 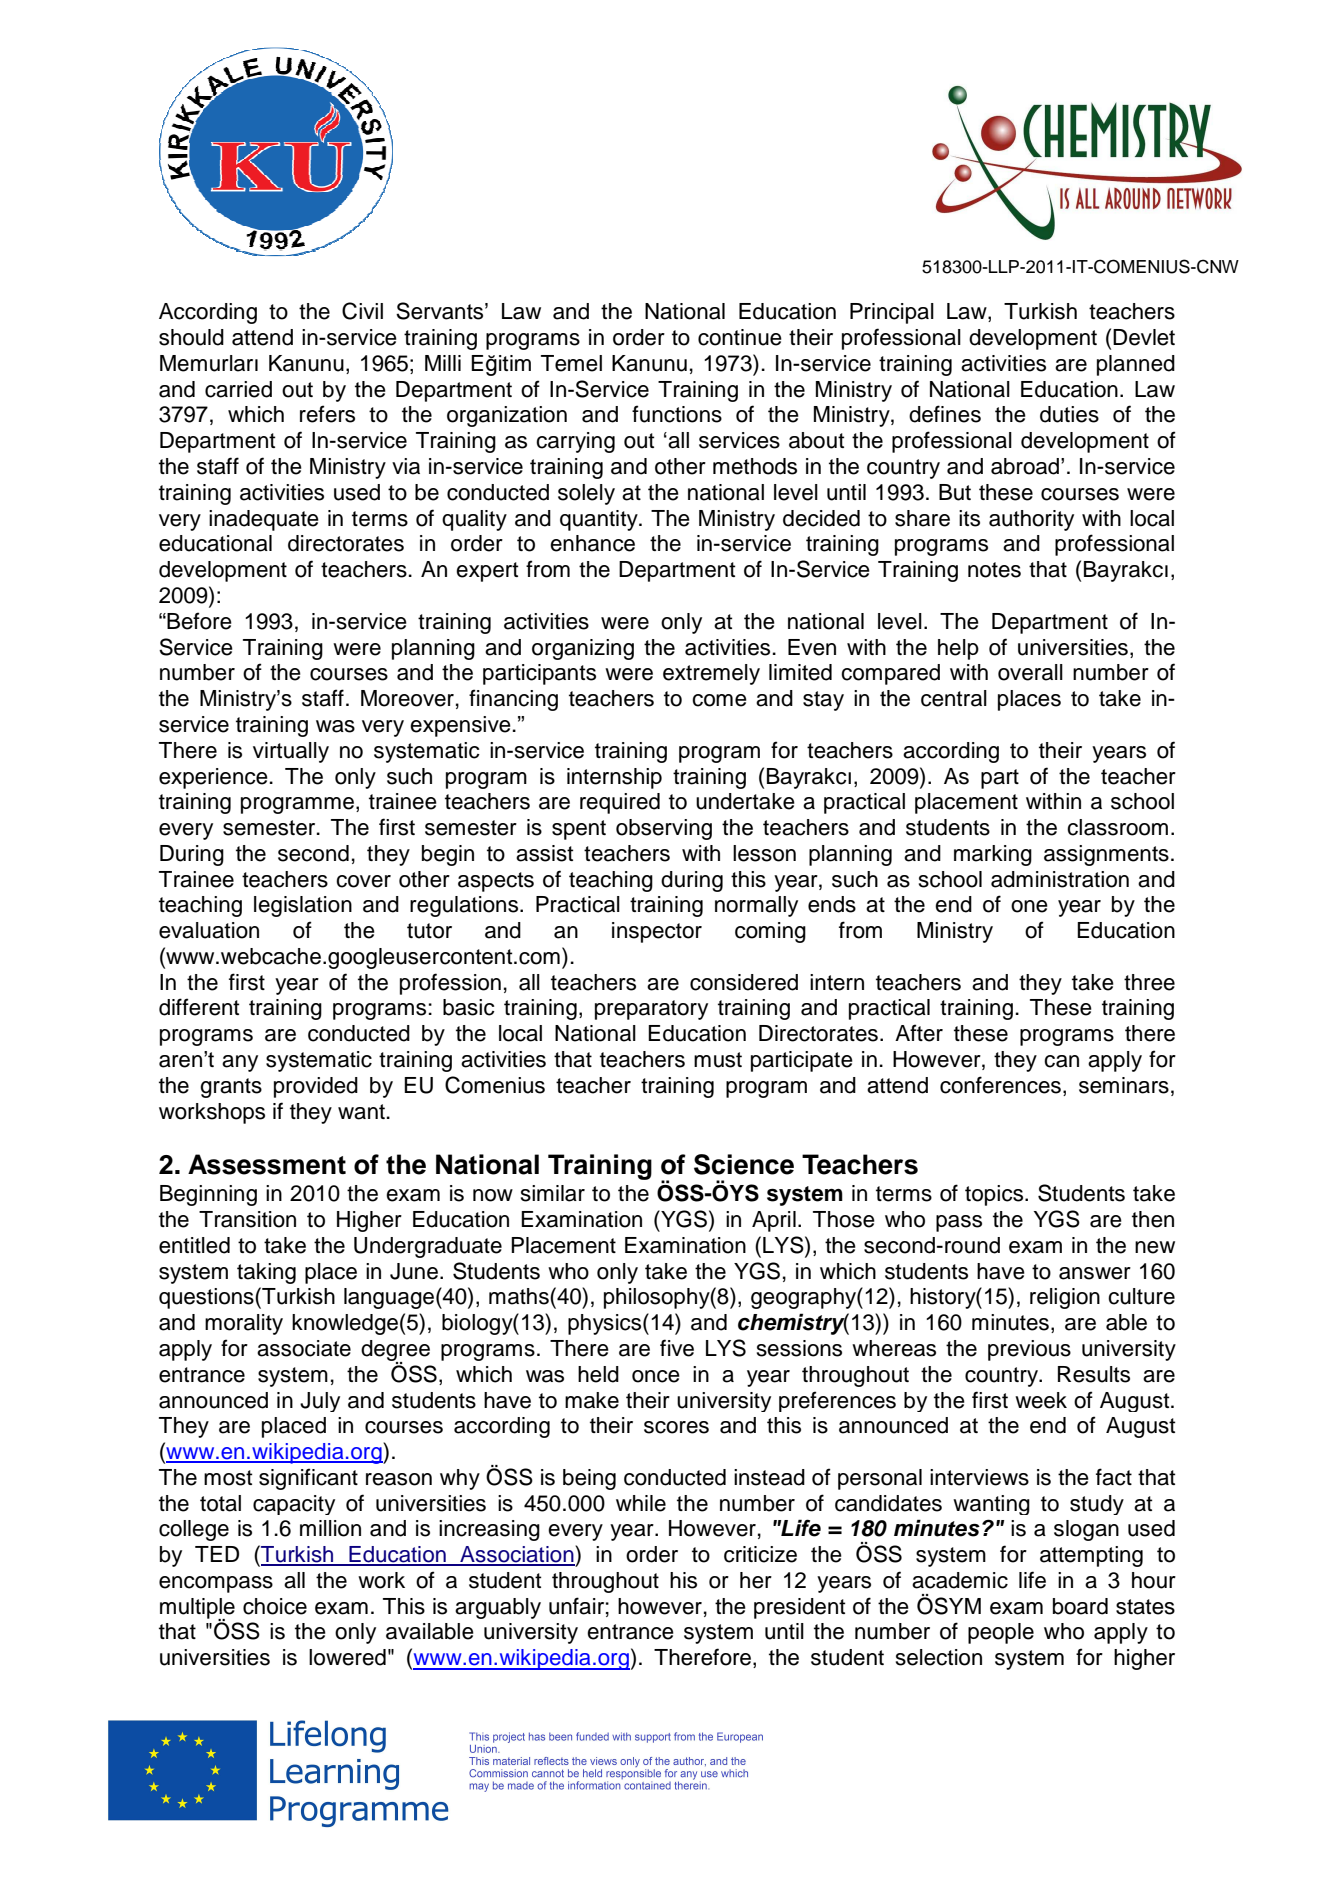 I want to click on criticize, so click(x=760, y=1554).
